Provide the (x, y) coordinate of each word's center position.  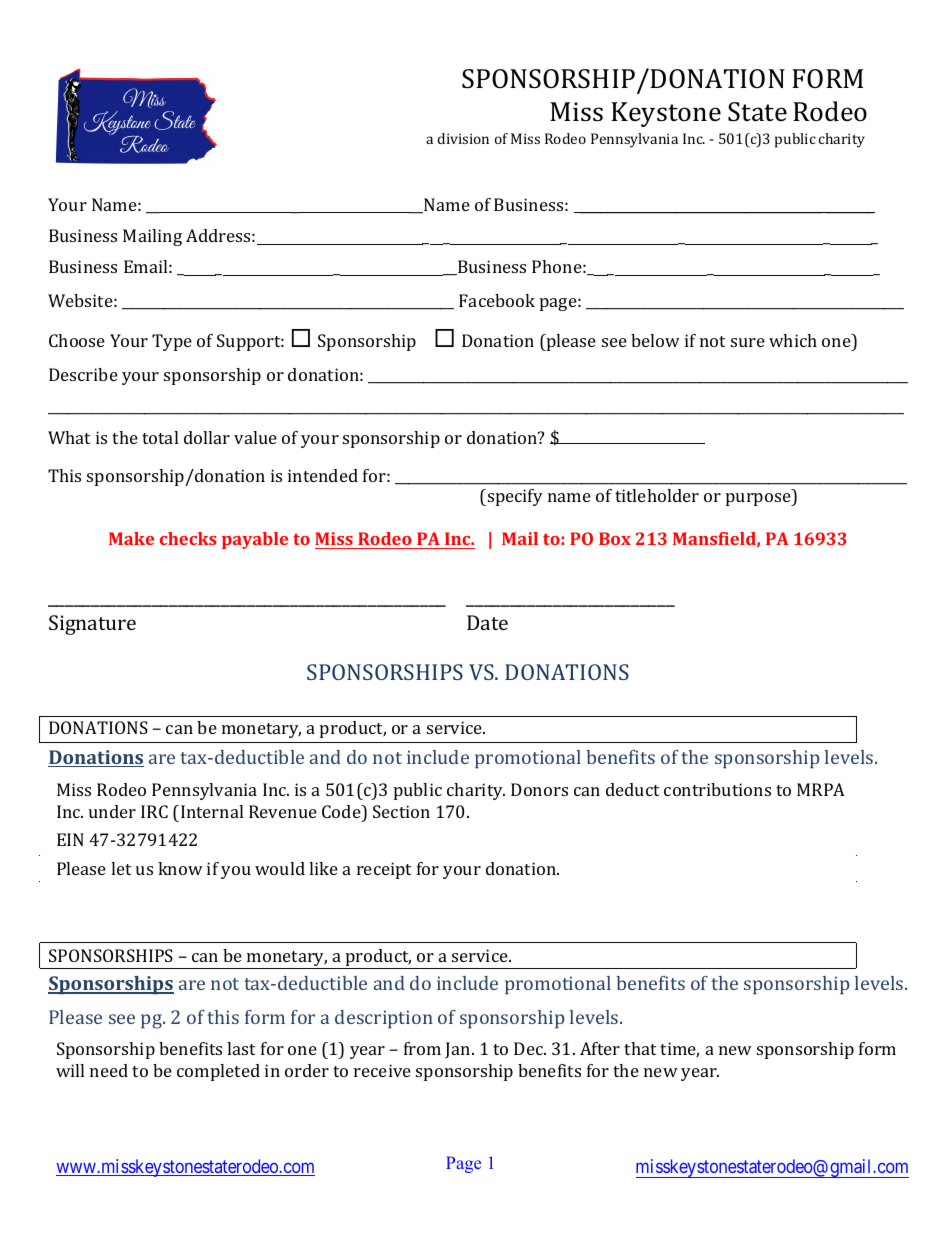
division (463, 138)
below (655, 340)
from (422, 1048)
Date (487, 622)
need (109, 1070)
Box (615, 538)
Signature (92, 625)
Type (172, 342)
